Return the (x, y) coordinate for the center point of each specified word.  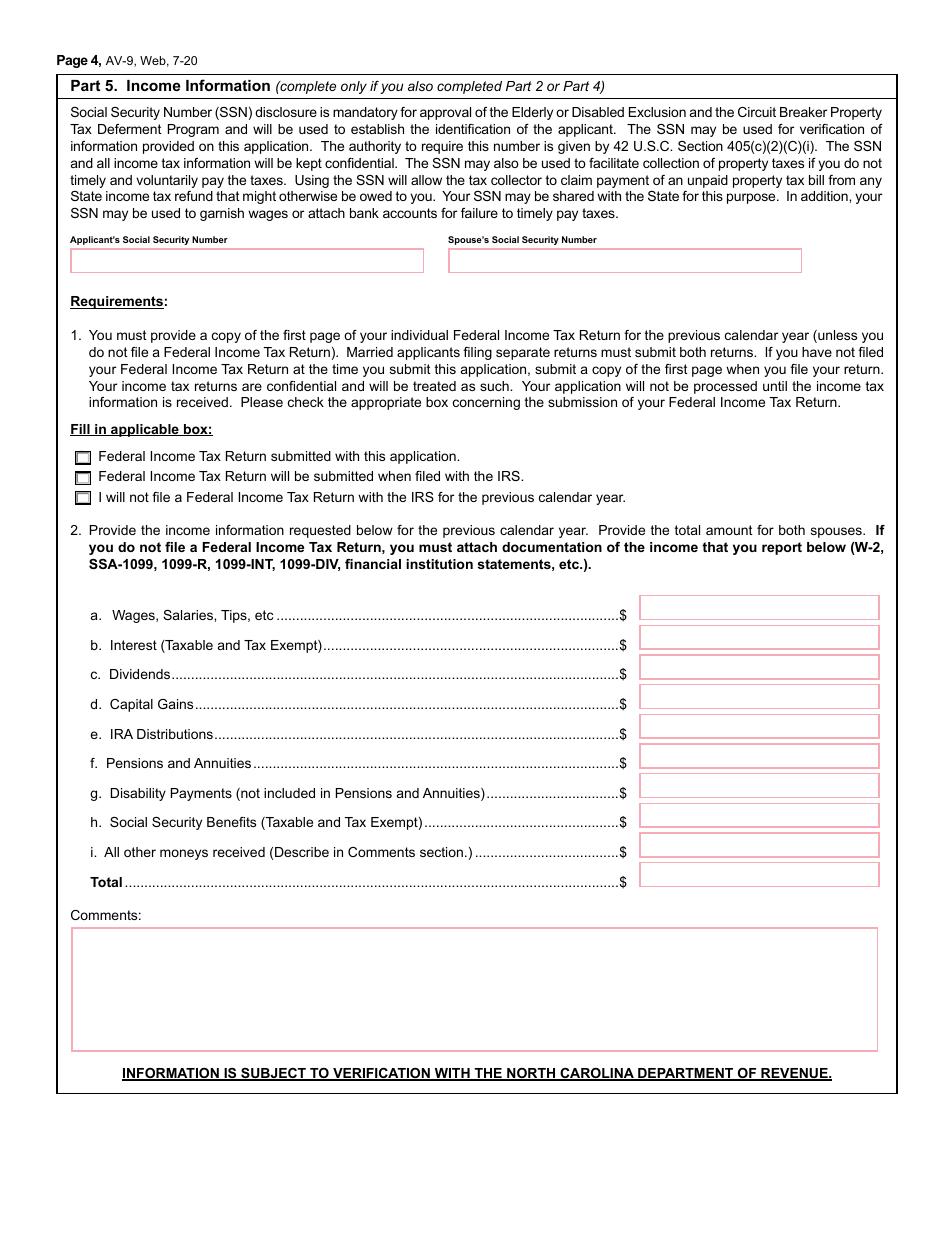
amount (729, 530)
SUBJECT (273, 1074)
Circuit (757, 112)
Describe (302, 852)
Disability (138, 794)
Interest (134, 645)
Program (193, 130)
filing (477, 353)
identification (473, 129)
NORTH (531, 1074)
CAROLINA (597, 1074)
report (782, 548)
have (817, 352)
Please (262, 402)
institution (439, 564)
